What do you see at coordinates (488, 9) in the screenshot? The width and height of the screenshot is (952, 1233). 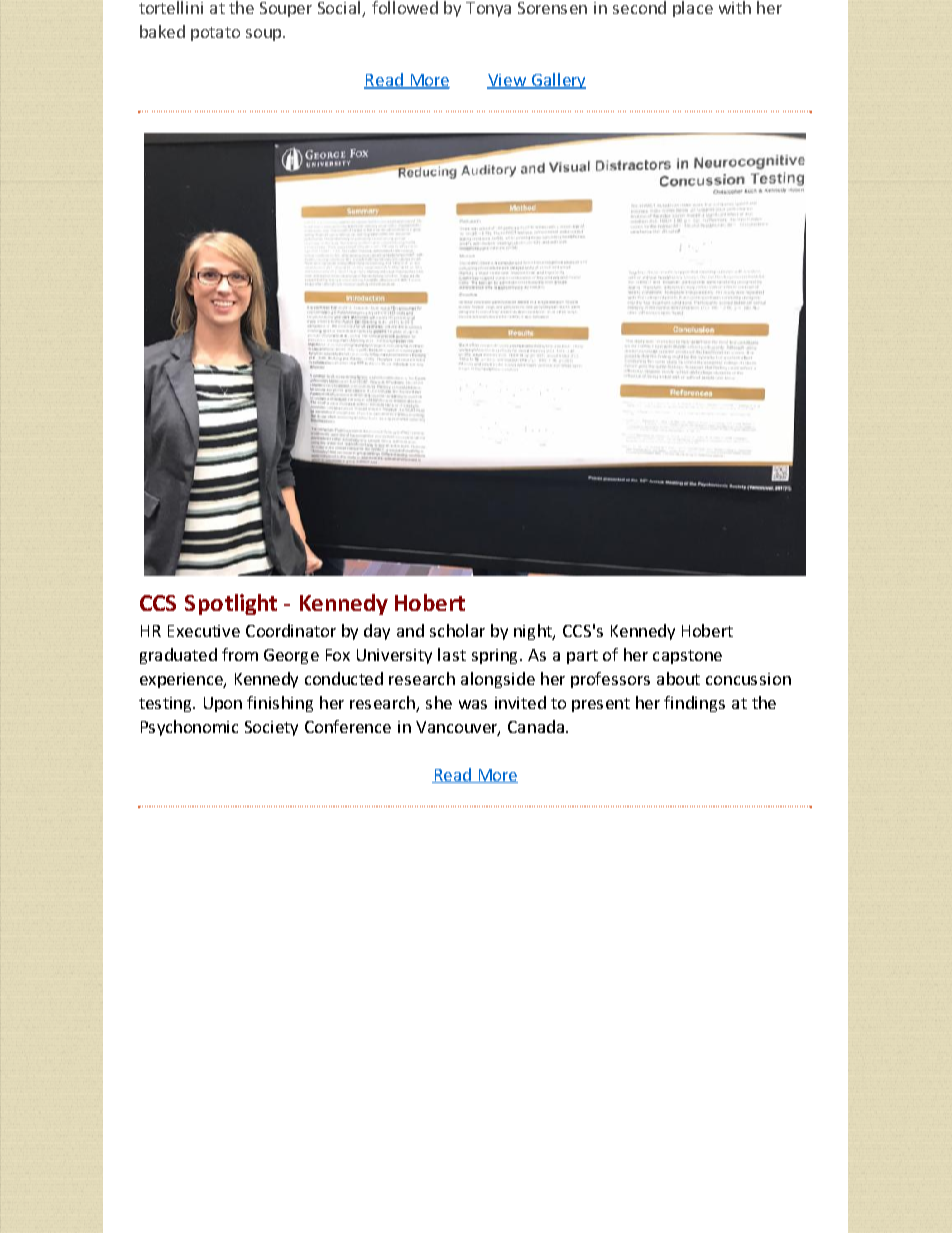 I see `Tonya` at bounding box center [488, 9].
